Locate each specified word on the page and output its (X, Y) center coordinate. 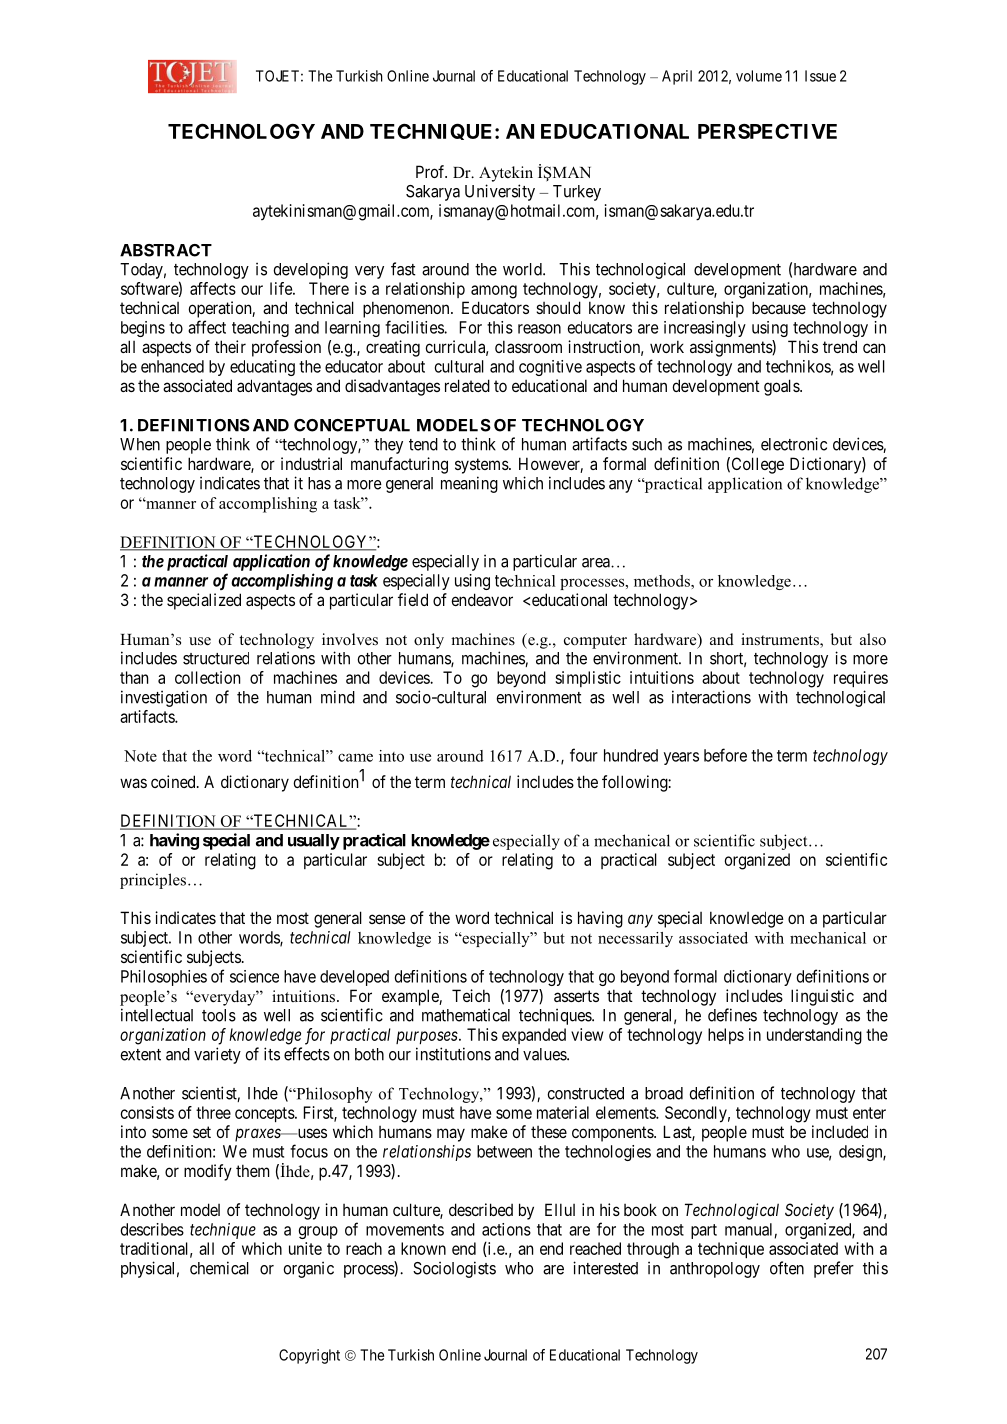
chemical (219, 1268)
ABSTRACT (166, 250)
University (500, 192)
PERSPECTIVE (767, 131)
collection (207, 677)
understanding (814, 1036)
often (787, 1268)
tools (219, 1015)
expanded (534, 1036)
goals (782, 387)
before (725, 755)
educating (262, 368)
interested (605, 1268)
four (584, 755)
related (467, 385)
